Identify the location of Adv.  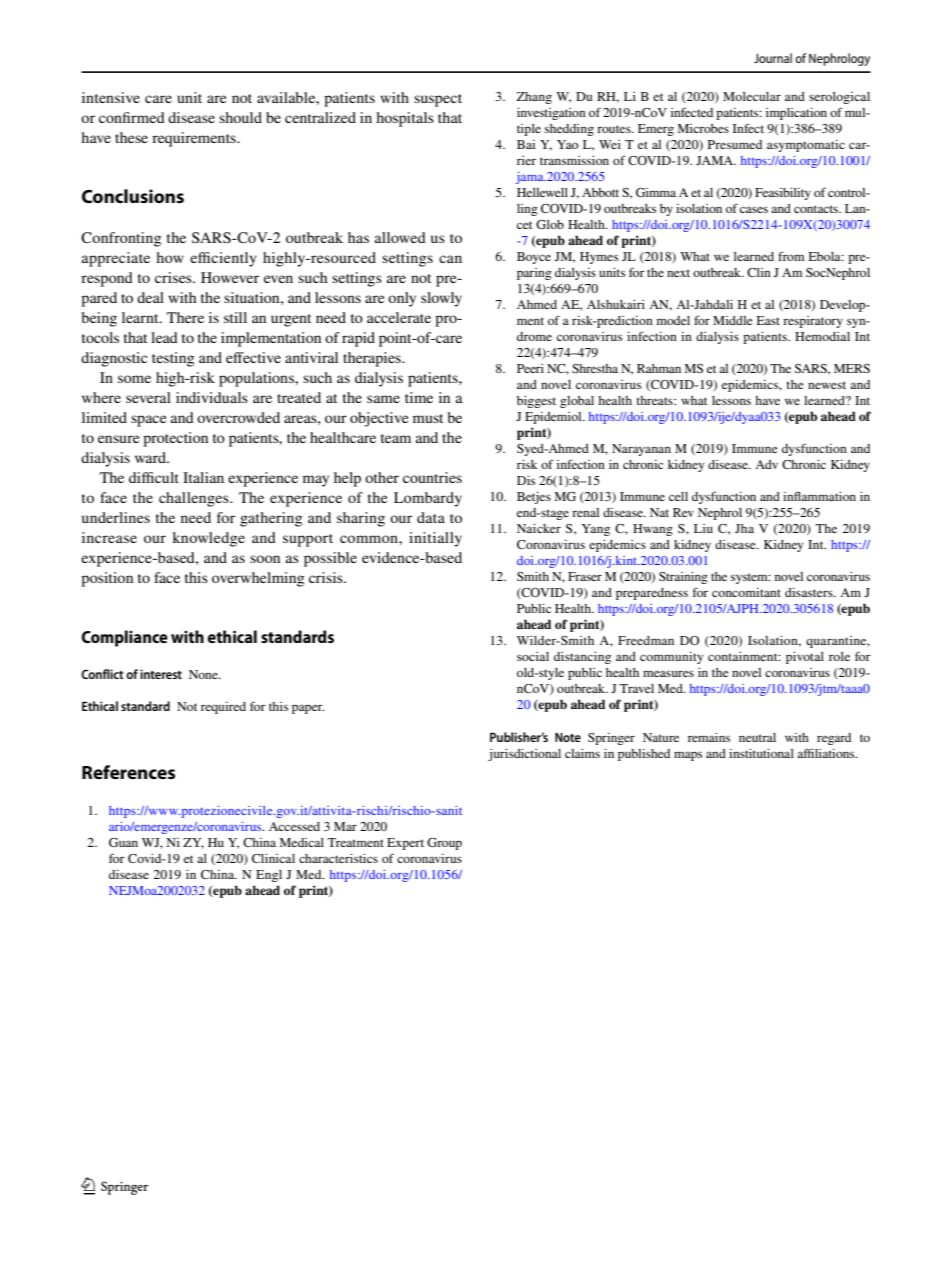
(766, 464).
